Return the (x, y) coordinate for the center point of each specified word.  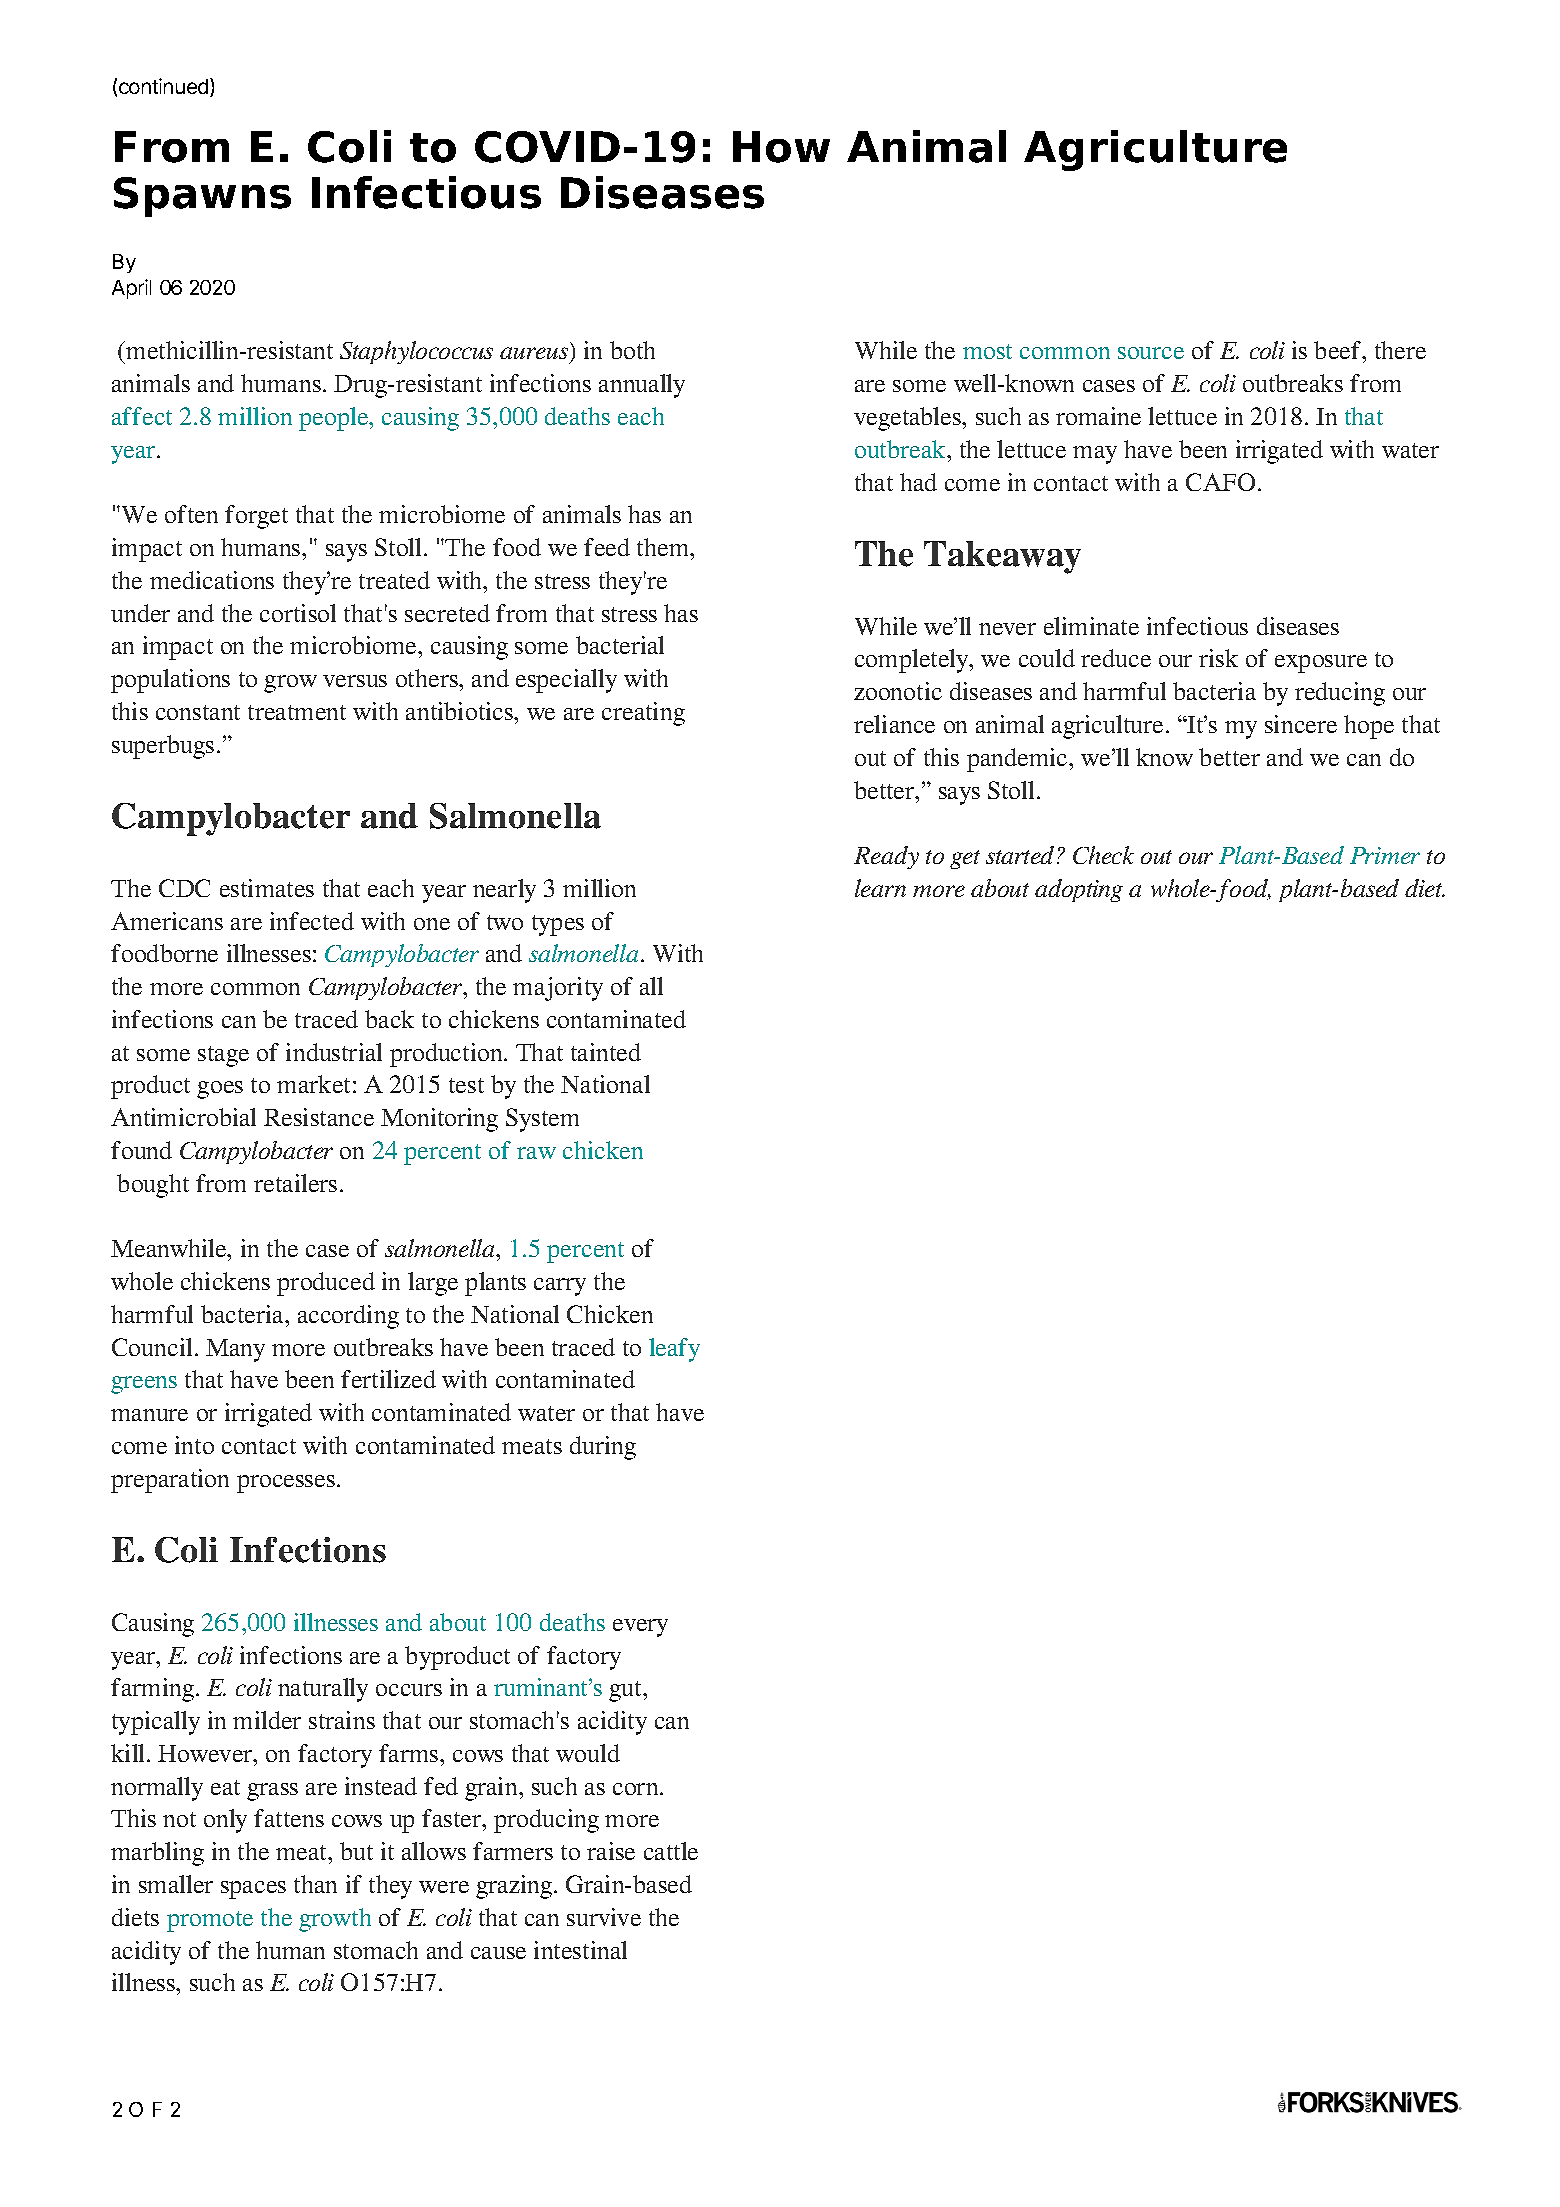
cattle (671, 1851)
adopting (1079, 890)
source (1151, 353)
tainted (606, 1052)
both (632, 350)
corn (637, 1789)
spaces (253, 1890)
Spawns (202, 197)
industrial (334, 1052)
